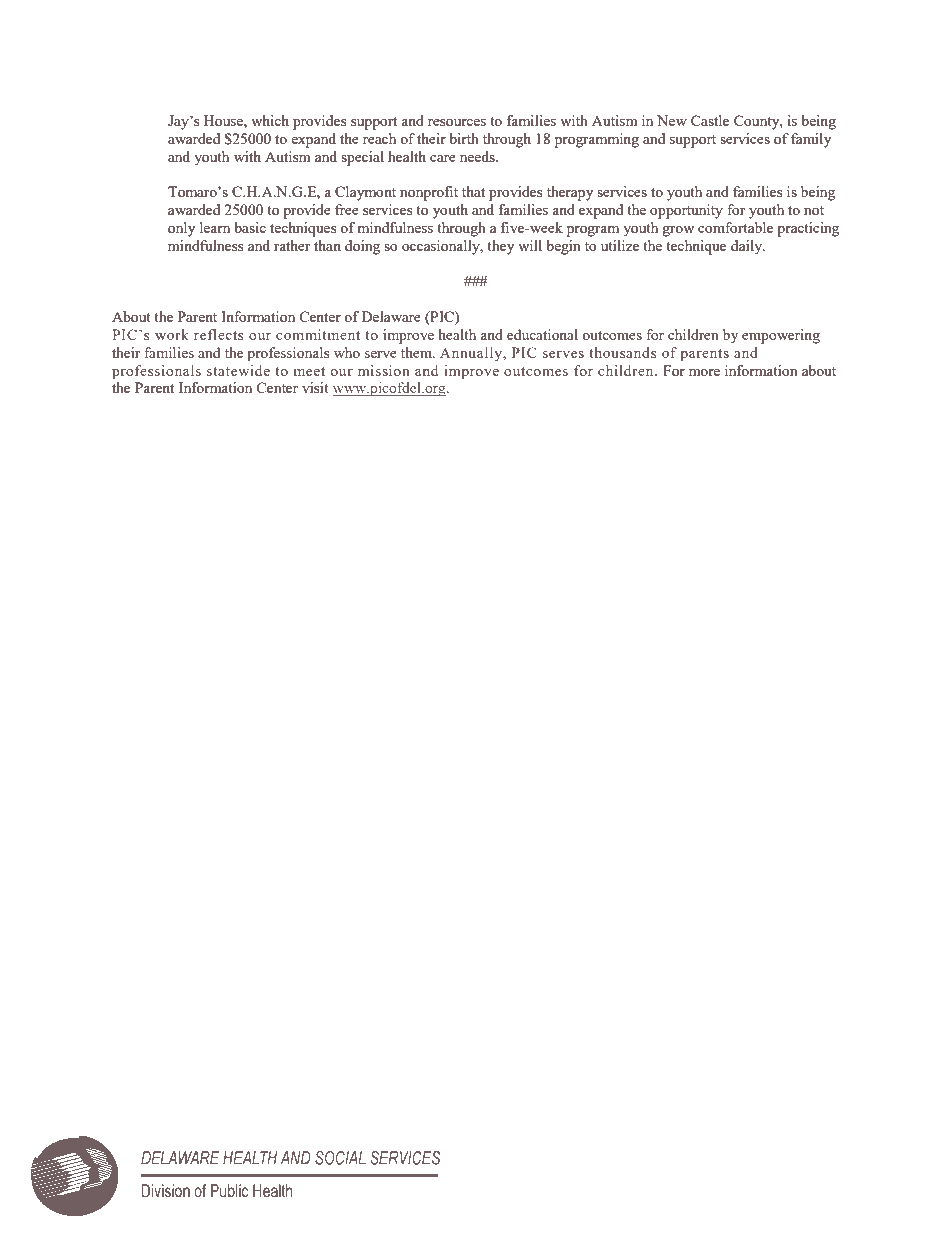 This page has width=952, height=1233. Describe the element at coordinates (238, 370) in the page. I see `statewide` at that location.
